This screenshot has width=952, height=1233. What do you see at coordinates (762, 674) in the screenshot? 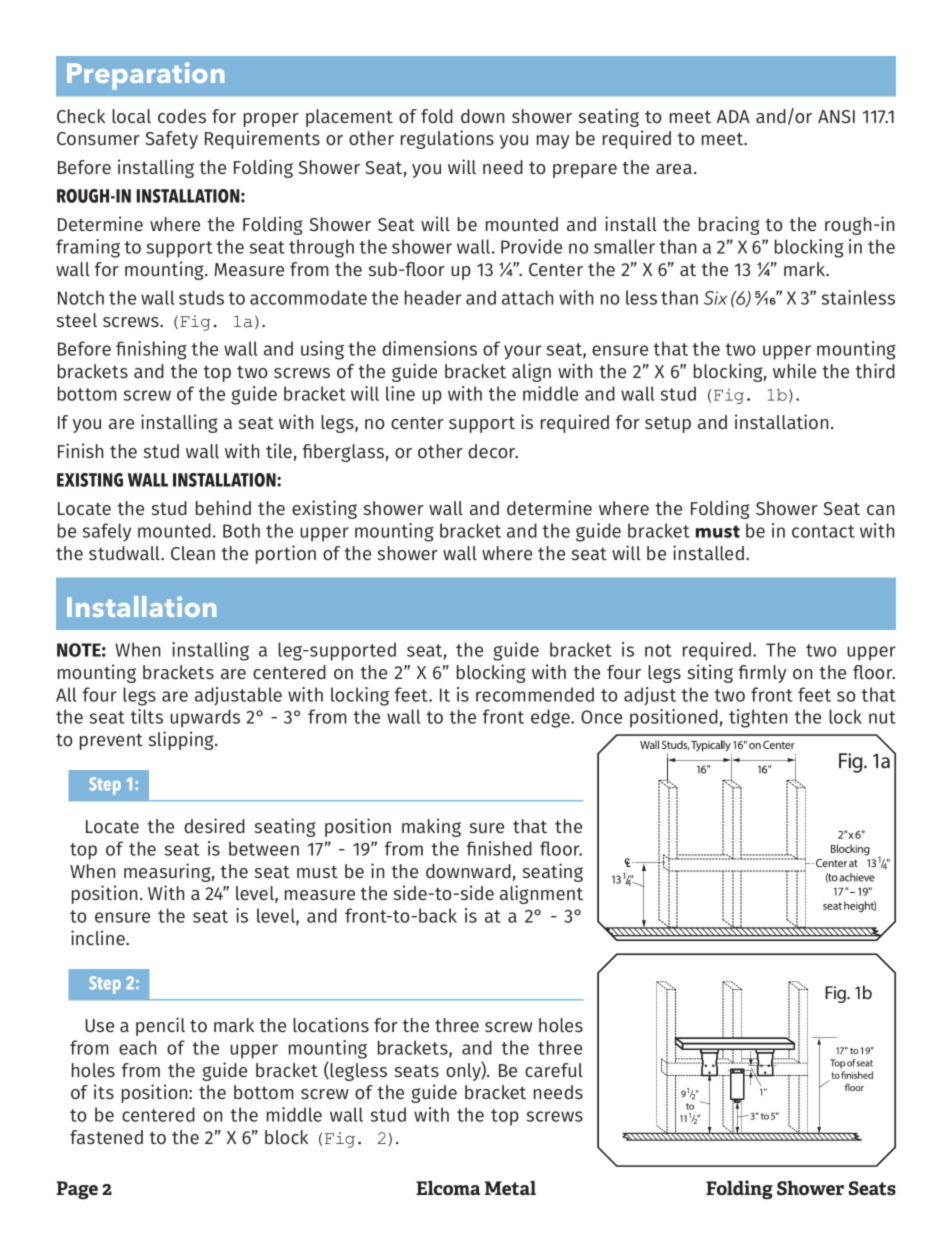
I see `firmly` at bounding box center [762, 674].
